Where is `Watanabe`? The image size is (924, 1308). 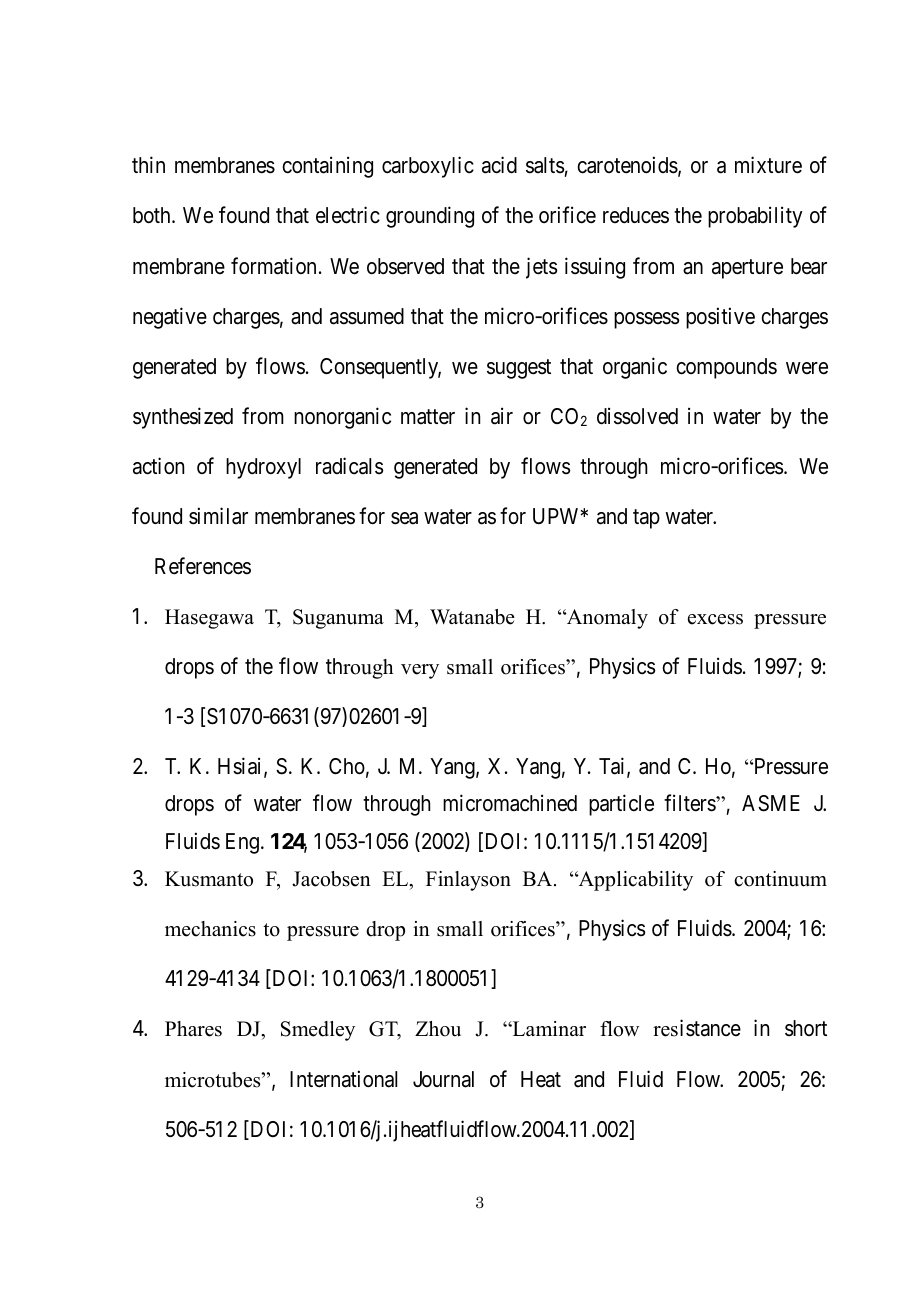
Watanabe is located at coordinates (472, 617).
